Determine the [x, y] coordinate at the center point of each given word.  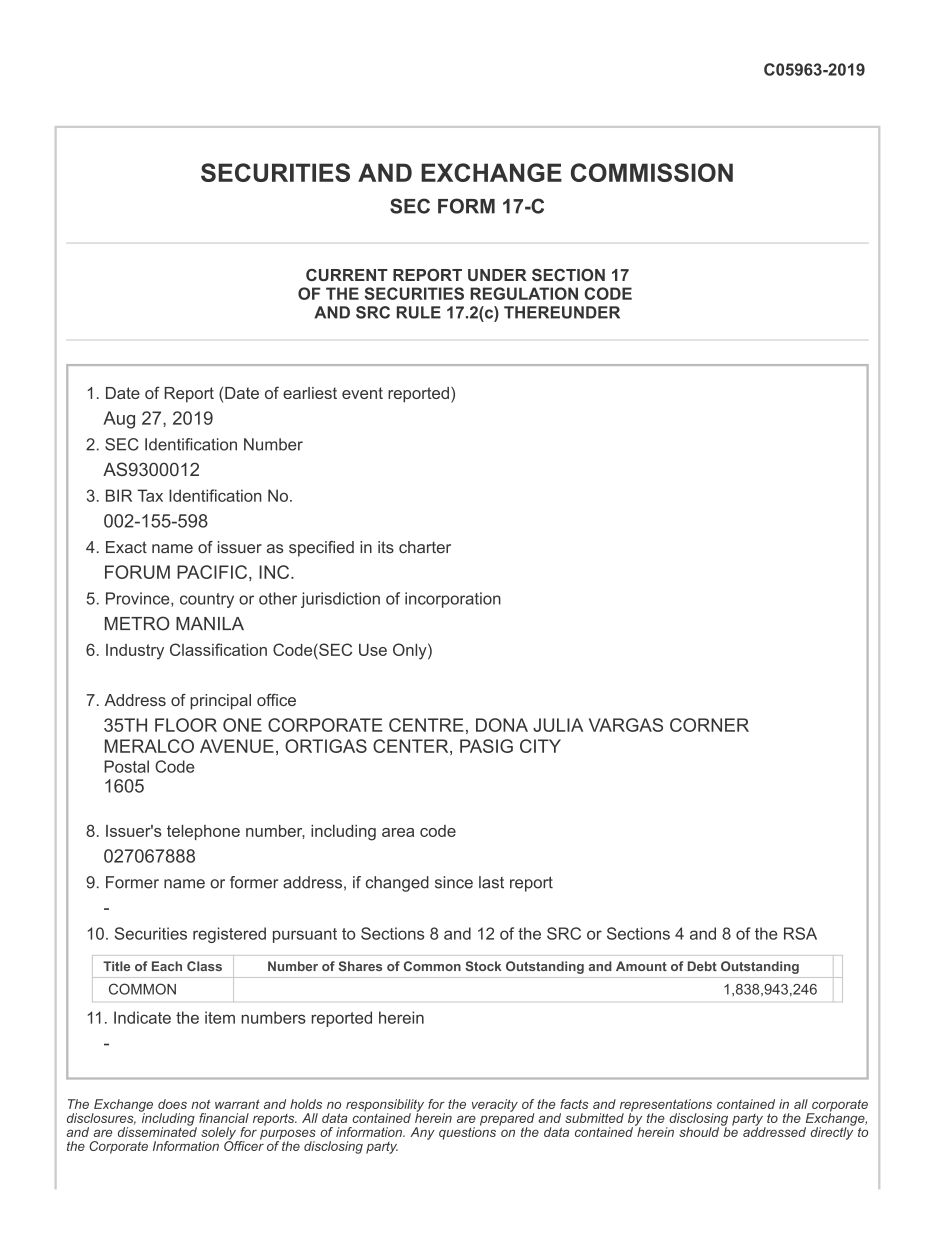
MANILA [210, 623]
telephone [203, 832]
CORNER [709, 725]
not [200, 1104]
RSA [800, 933]
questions [467, 1132]
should [699, 1132]
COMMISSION [652, 172]
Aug [119, 420]
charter [425, 547]
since [454, 882]
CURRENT [347, 275]
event [362, 393]
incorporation [453, 600]
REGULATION [524, 293]
